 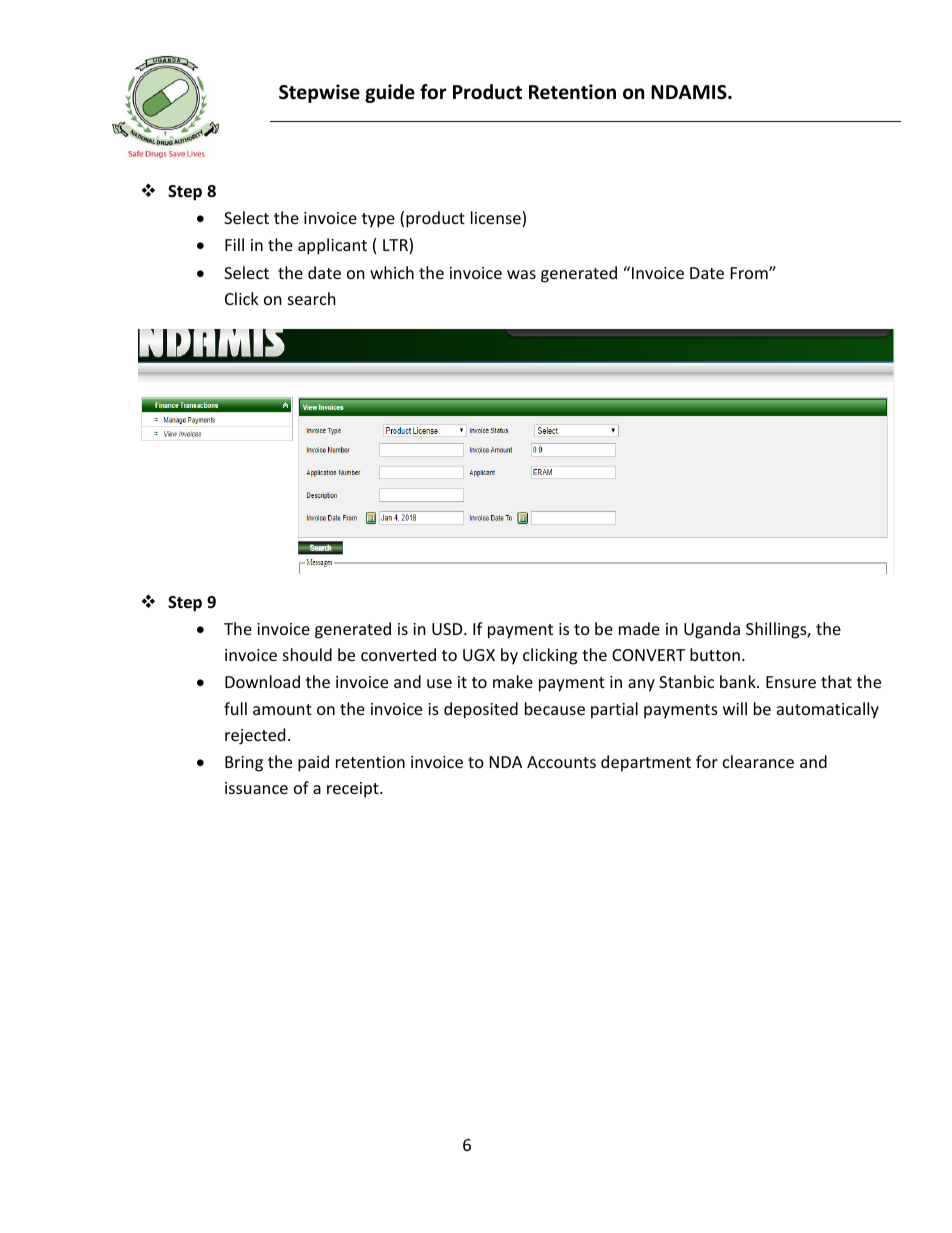 What do you see at coordinates (561, 762) in the screenshot?
I see `Accounts` at bounding box center [561, 762].
